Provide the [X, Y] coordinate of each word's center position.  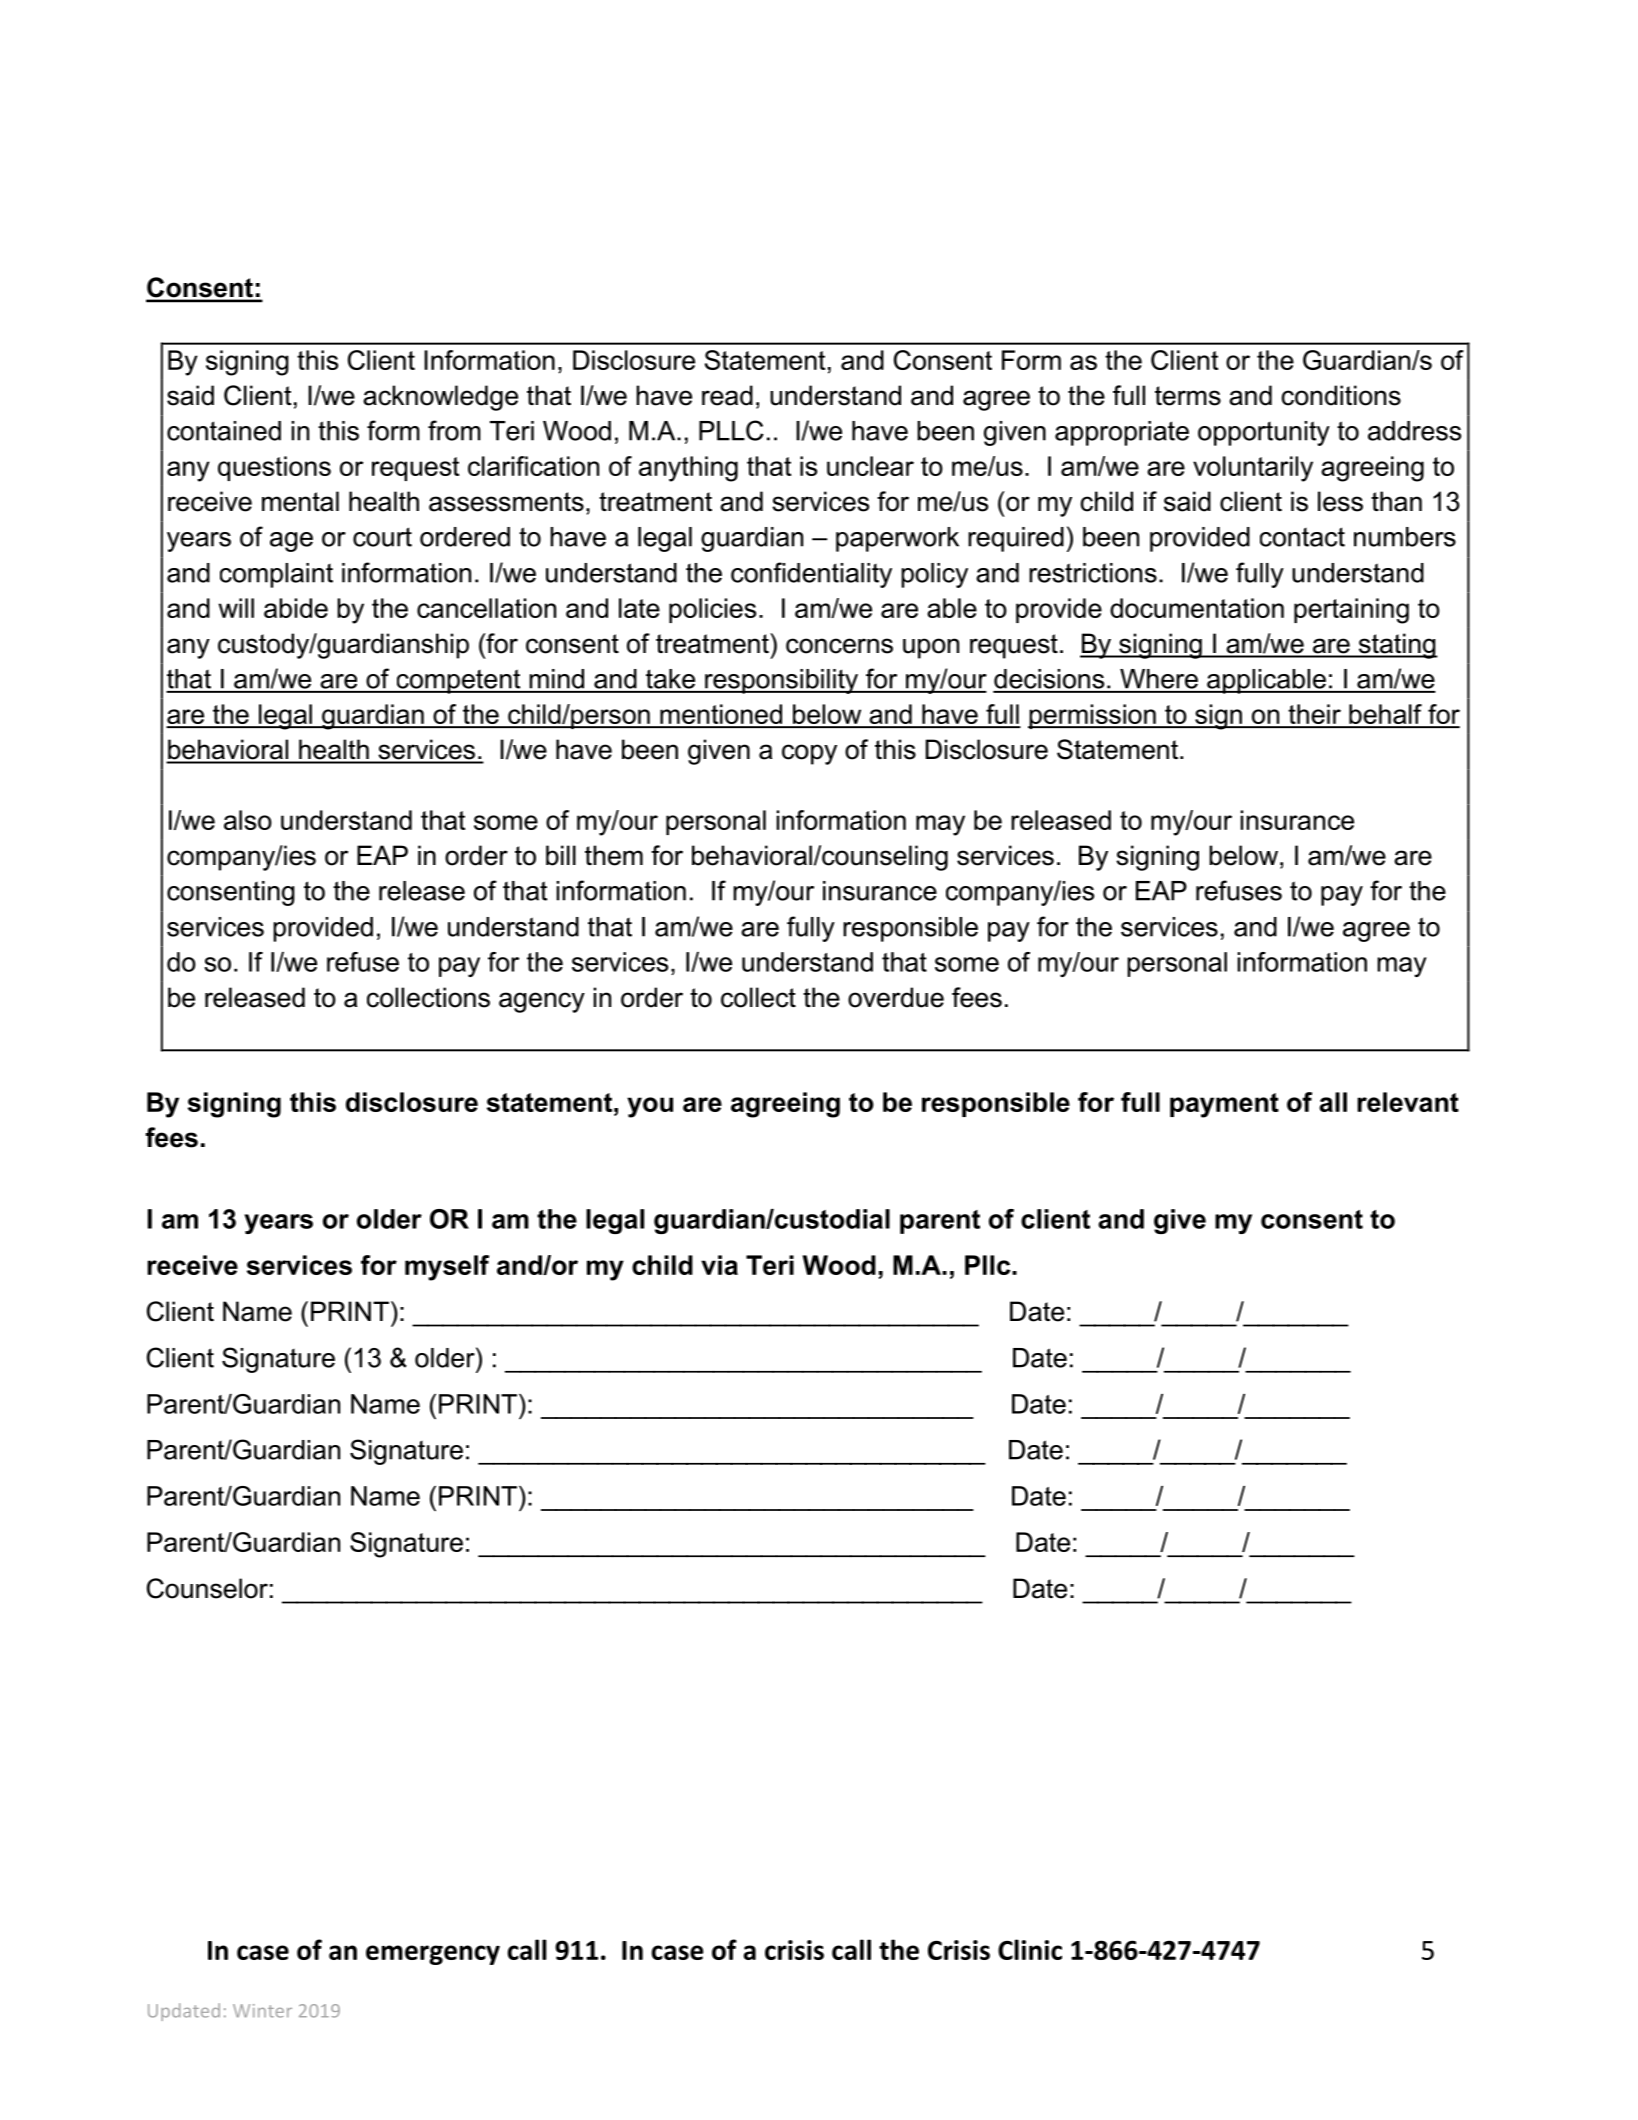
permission [1093, 716]
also [248, 820]
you [650, 1107]
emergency [433, 1955]
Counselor [207, 1588]
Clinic [1030, 1949]
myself [447, 1268]
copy [809, 754]
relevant [1408, 1102]
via [719, 1265]
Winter [262, 2011]
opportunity [1264, 433]
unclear [870, 466]
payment [1224, 1105]
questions [274, 468]
